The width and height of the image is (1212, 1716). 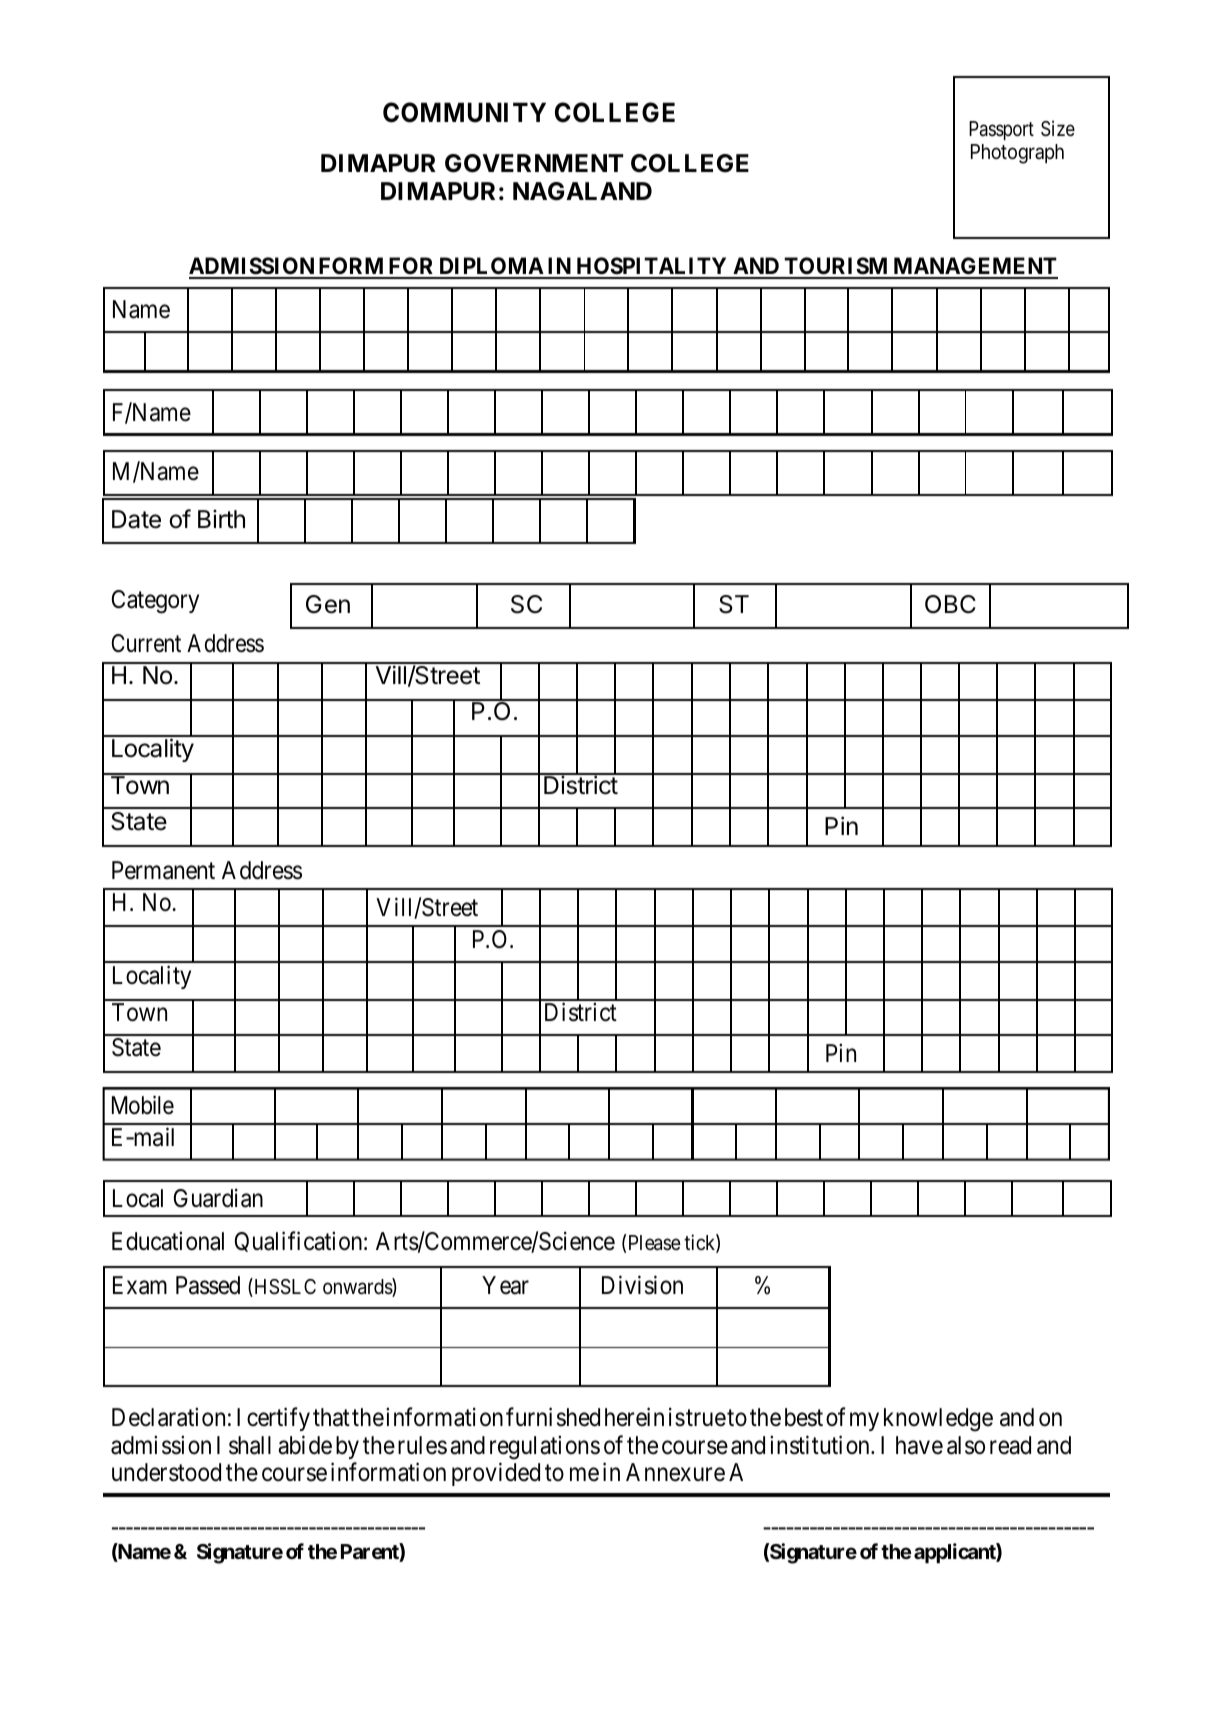 I want to click on COMMUNITY, so click(x=464, y=112).
